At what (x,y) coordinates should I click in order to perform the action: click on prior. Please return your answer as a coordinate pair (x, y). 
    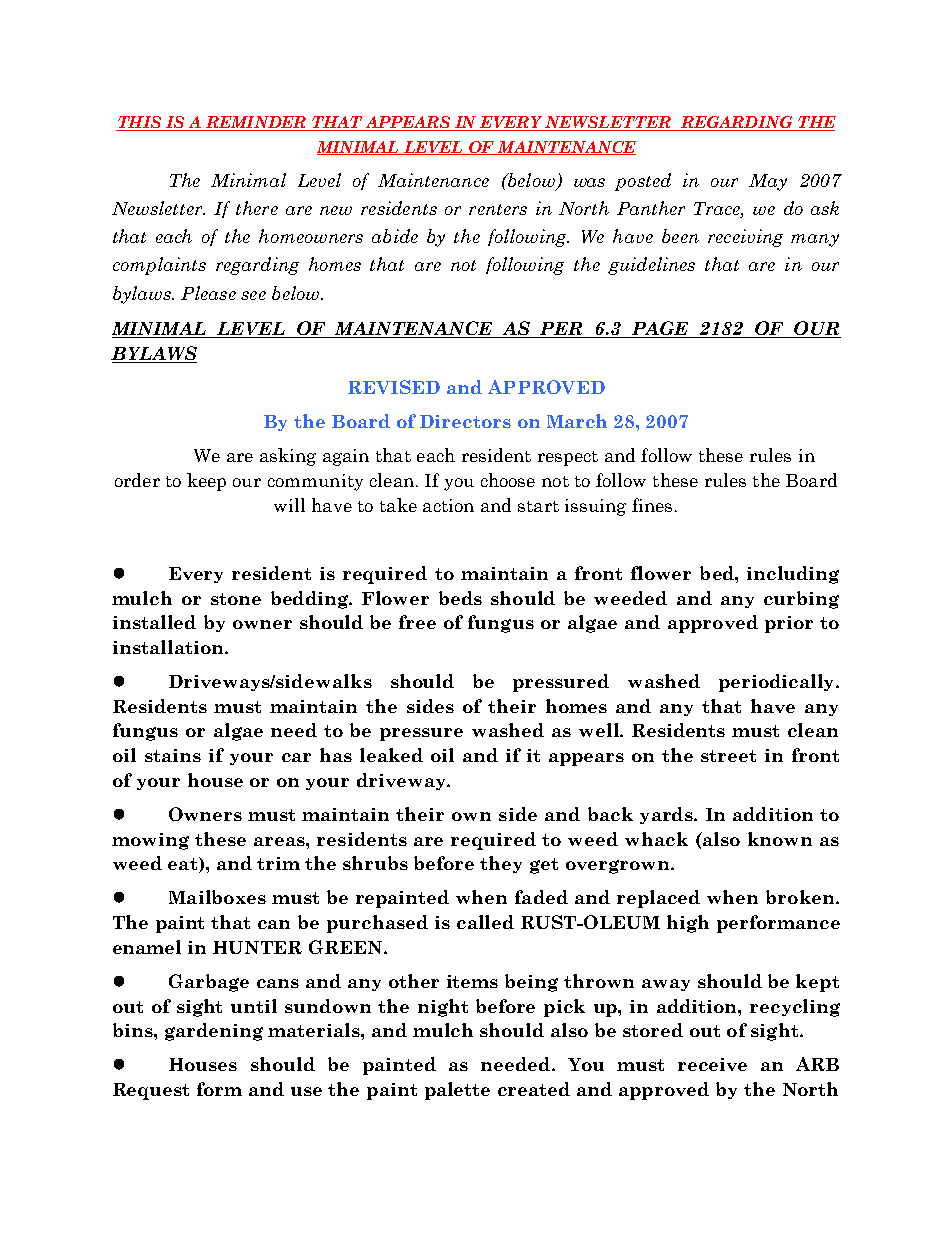
    Looking at the image, I should click on (789, 624).
